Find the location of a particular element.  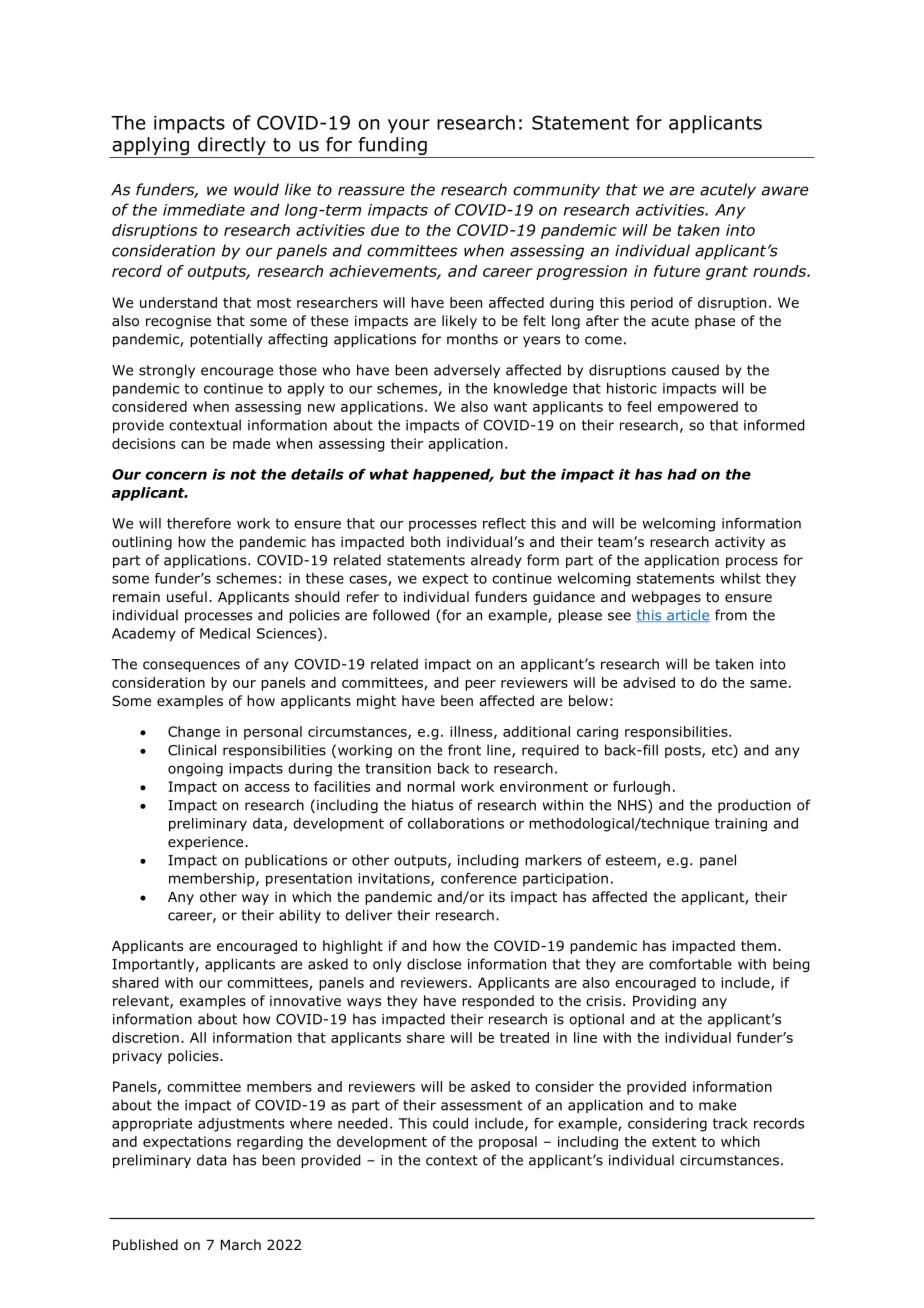

normal is located at coordinates (431, 786).
